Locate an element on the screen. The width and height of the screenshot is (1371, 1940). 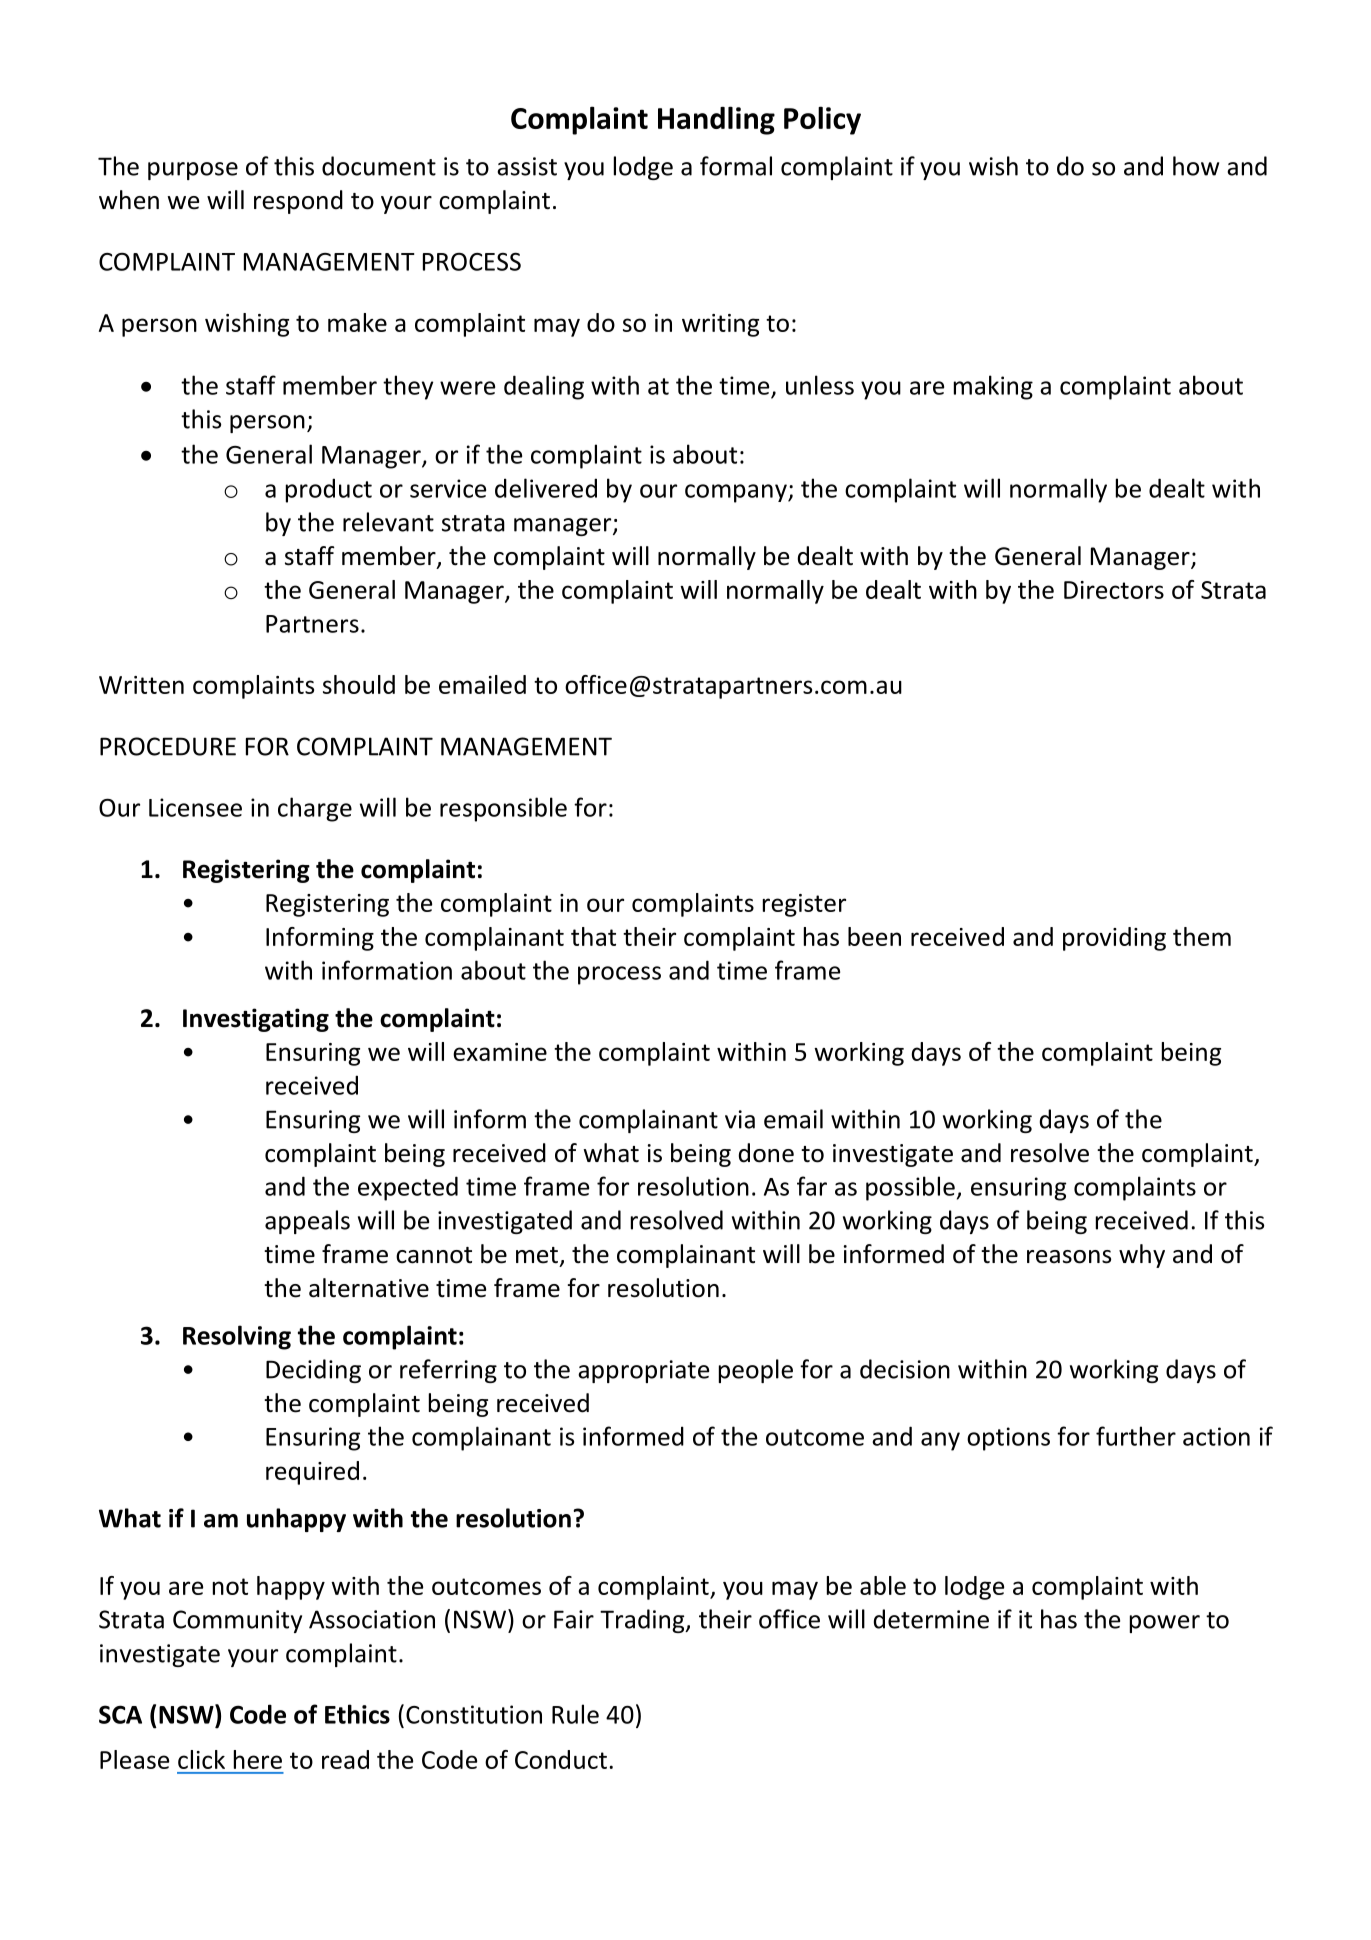
power is located at coordinates (1165, 1624).
